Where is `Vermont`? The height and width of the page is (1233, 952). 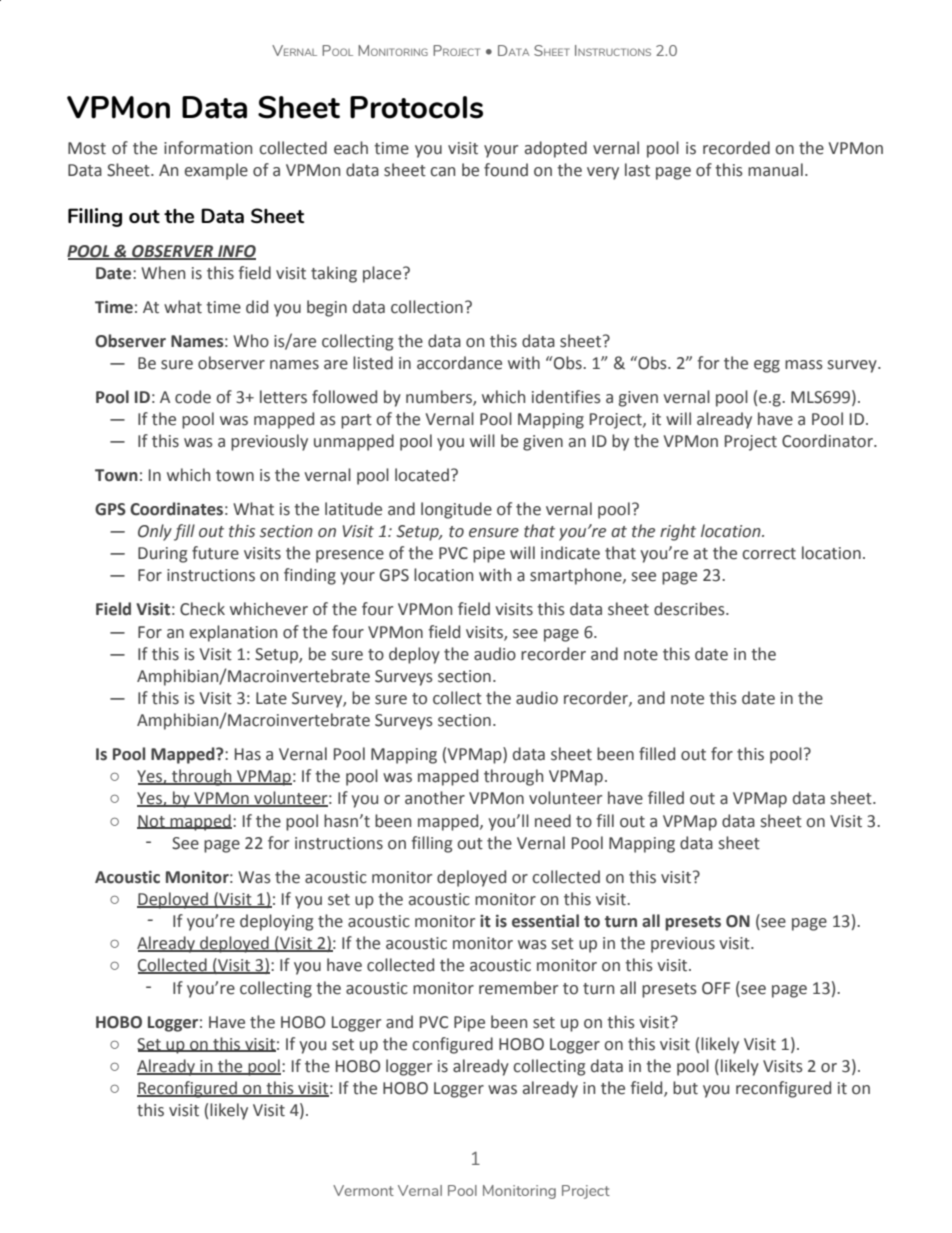 Vermont is located at coordinates (363, 1190).
